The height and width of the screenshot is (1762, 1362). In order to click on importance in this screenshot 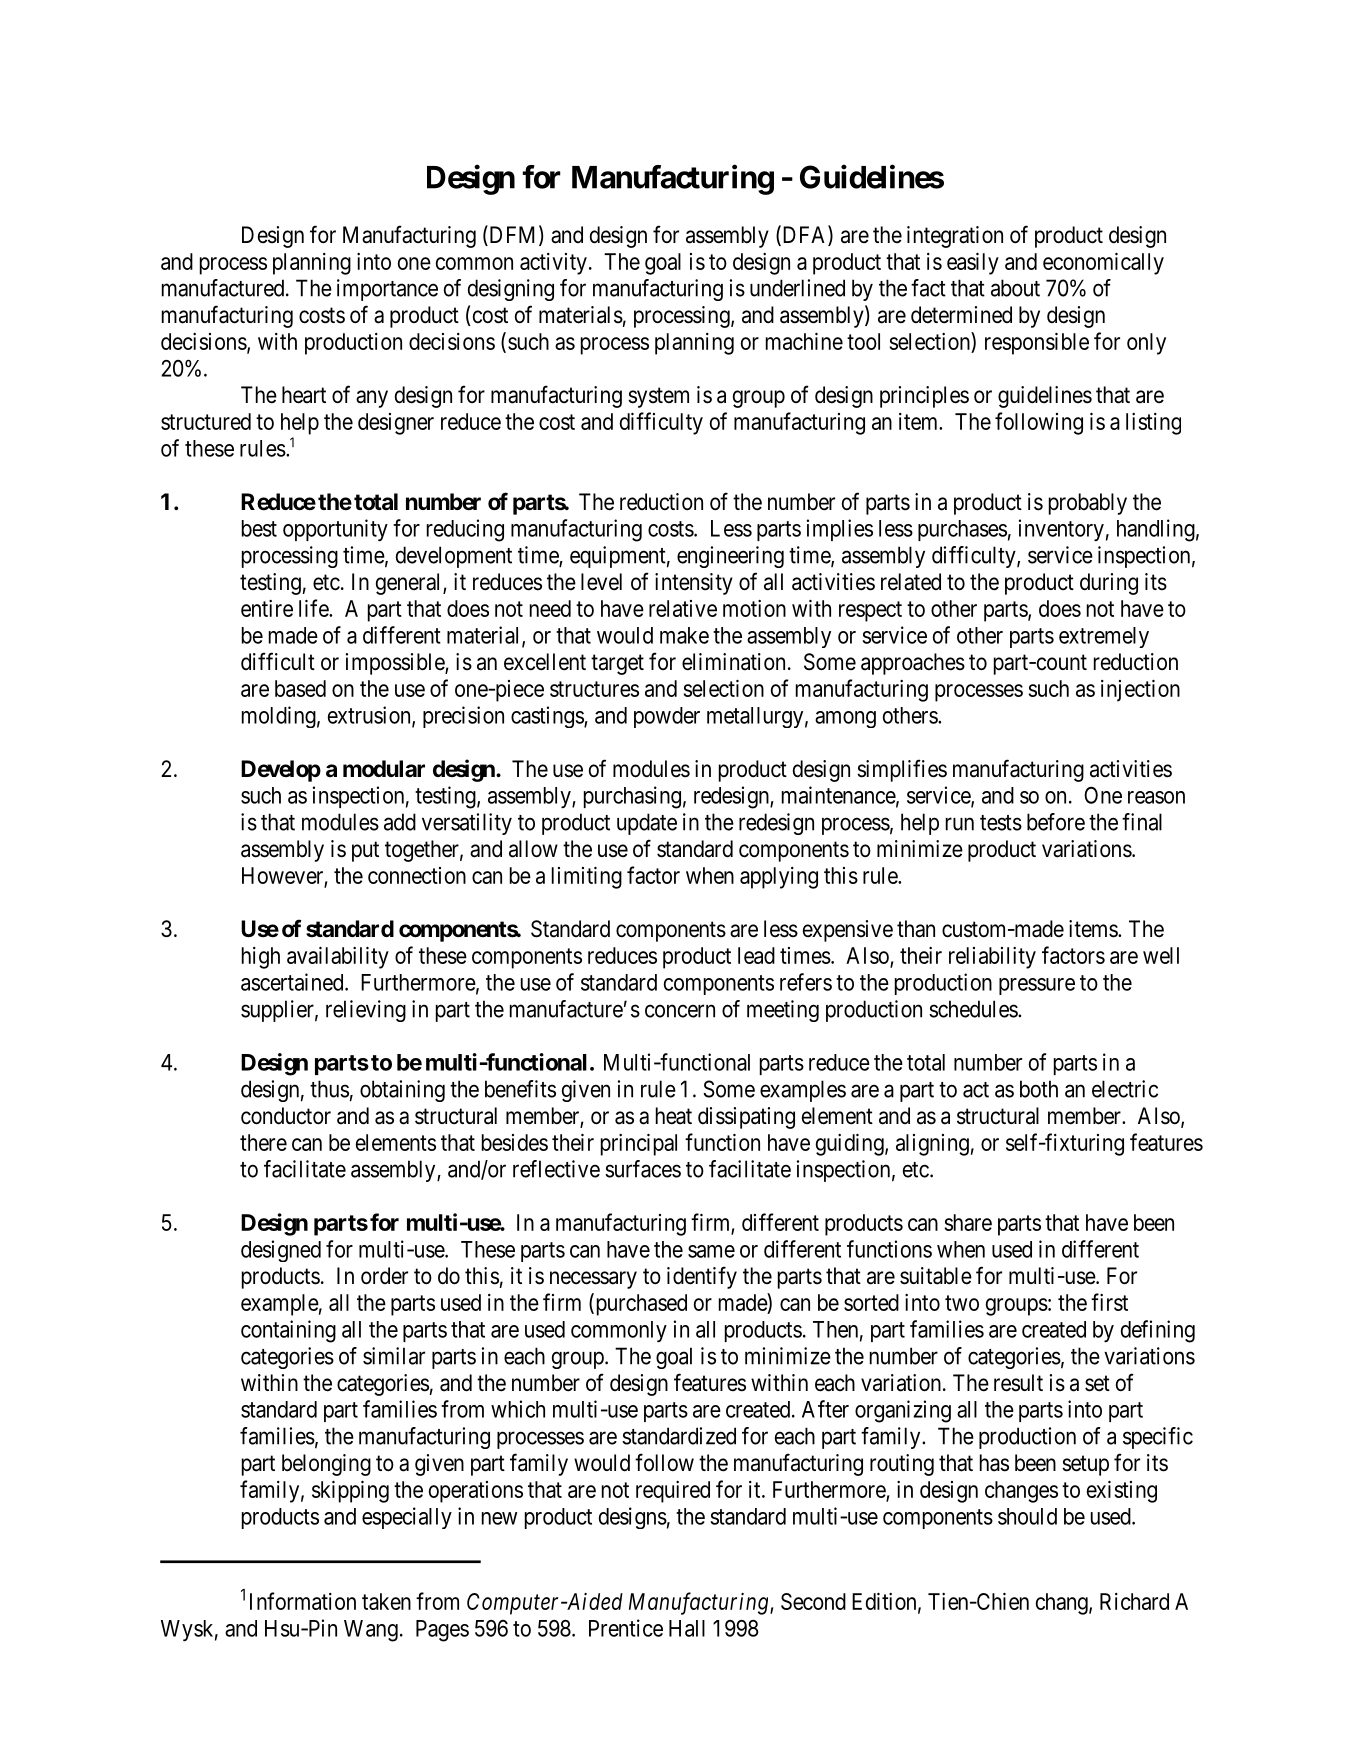, I will do `click(387, 290)`.
